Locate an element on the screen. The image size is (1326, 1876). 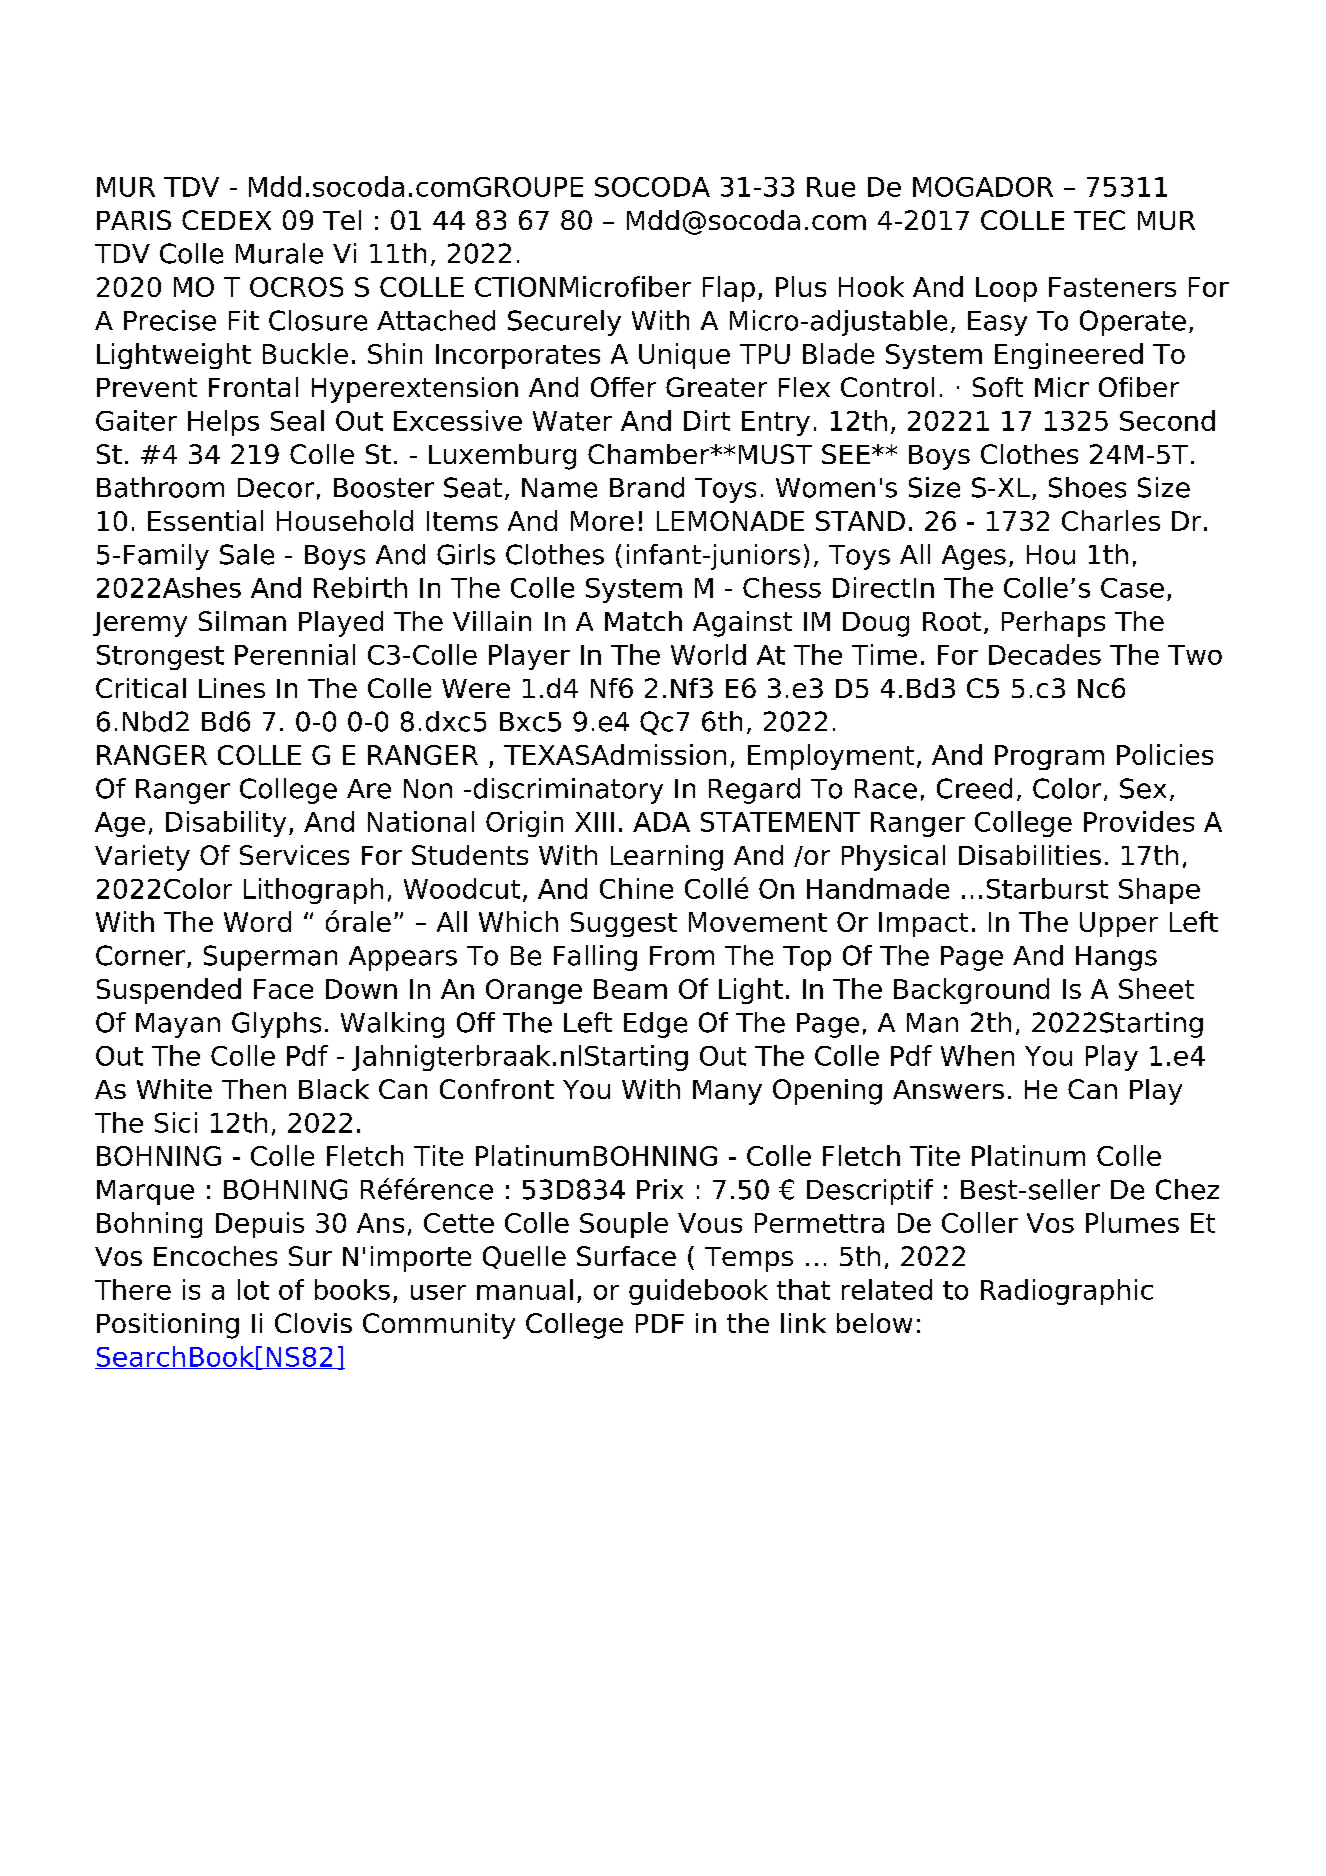
guidebook is located at coordinates (698, 1292).
